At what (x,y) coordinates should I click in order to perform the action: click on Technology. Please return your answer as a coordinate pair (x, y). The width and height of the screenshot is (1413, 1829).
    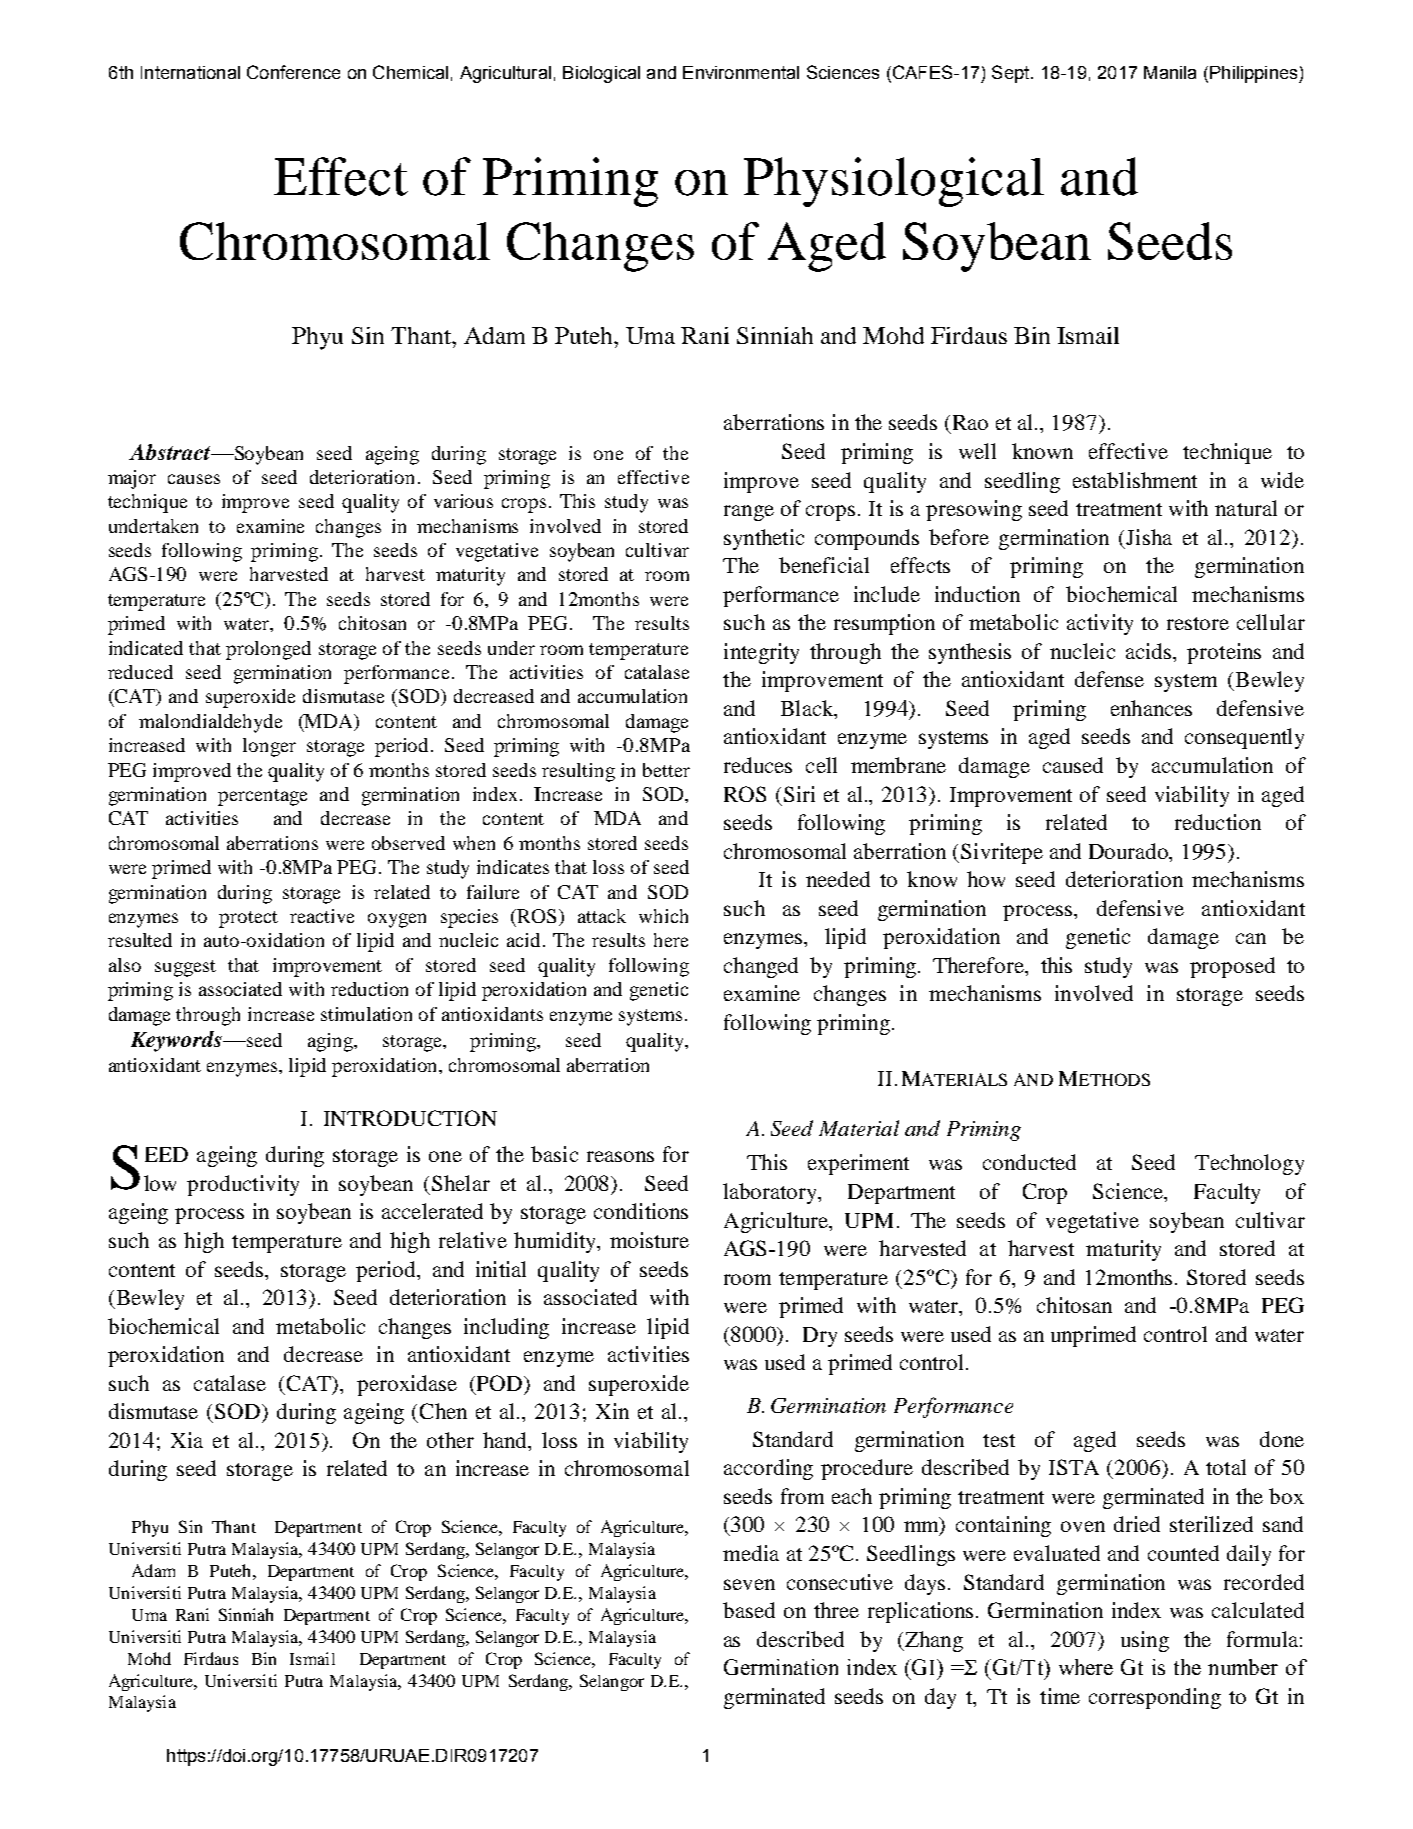
    Looking at the image, I should click on (1249, 1164).
